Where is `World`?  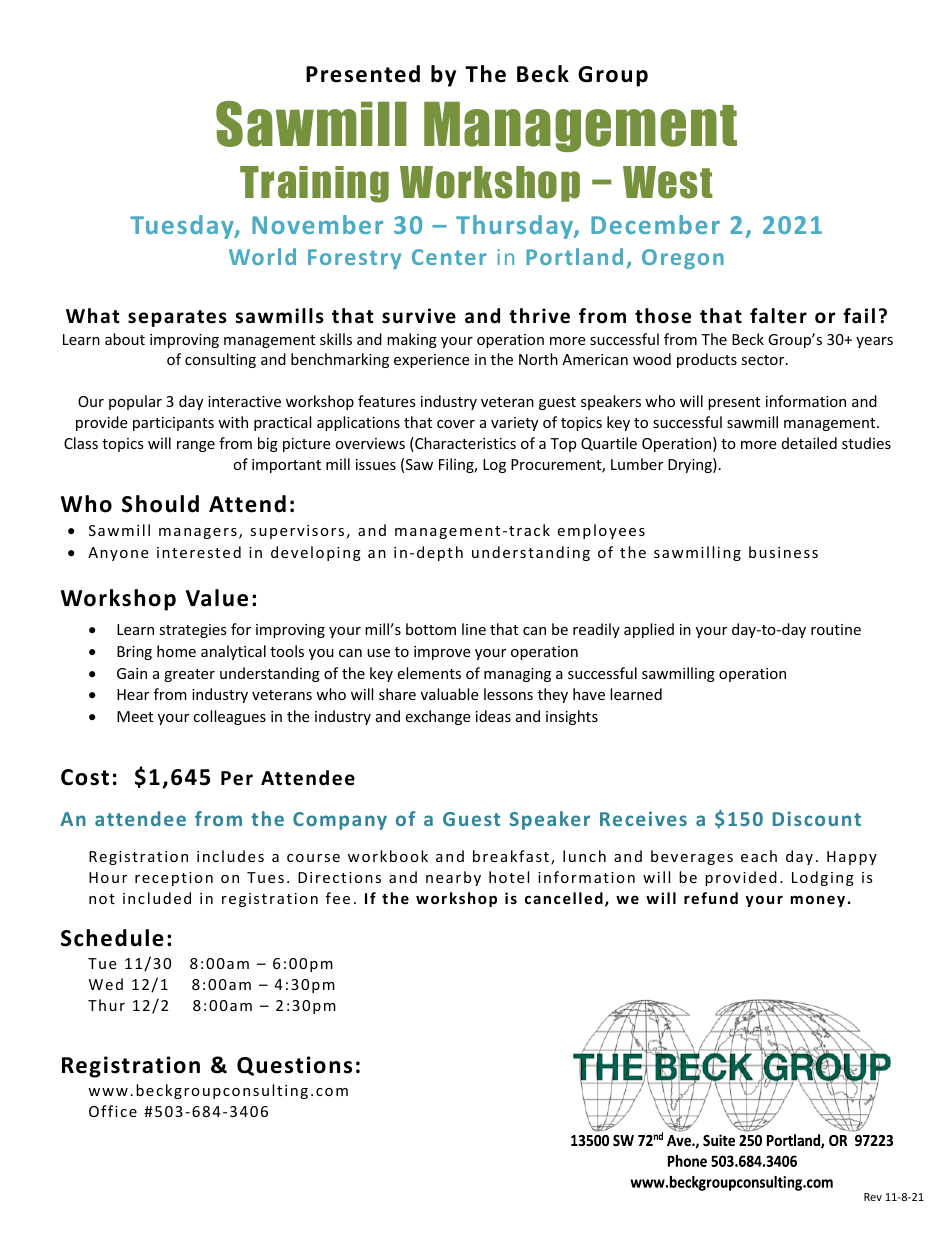
World is located at coordinates (262, 256).
